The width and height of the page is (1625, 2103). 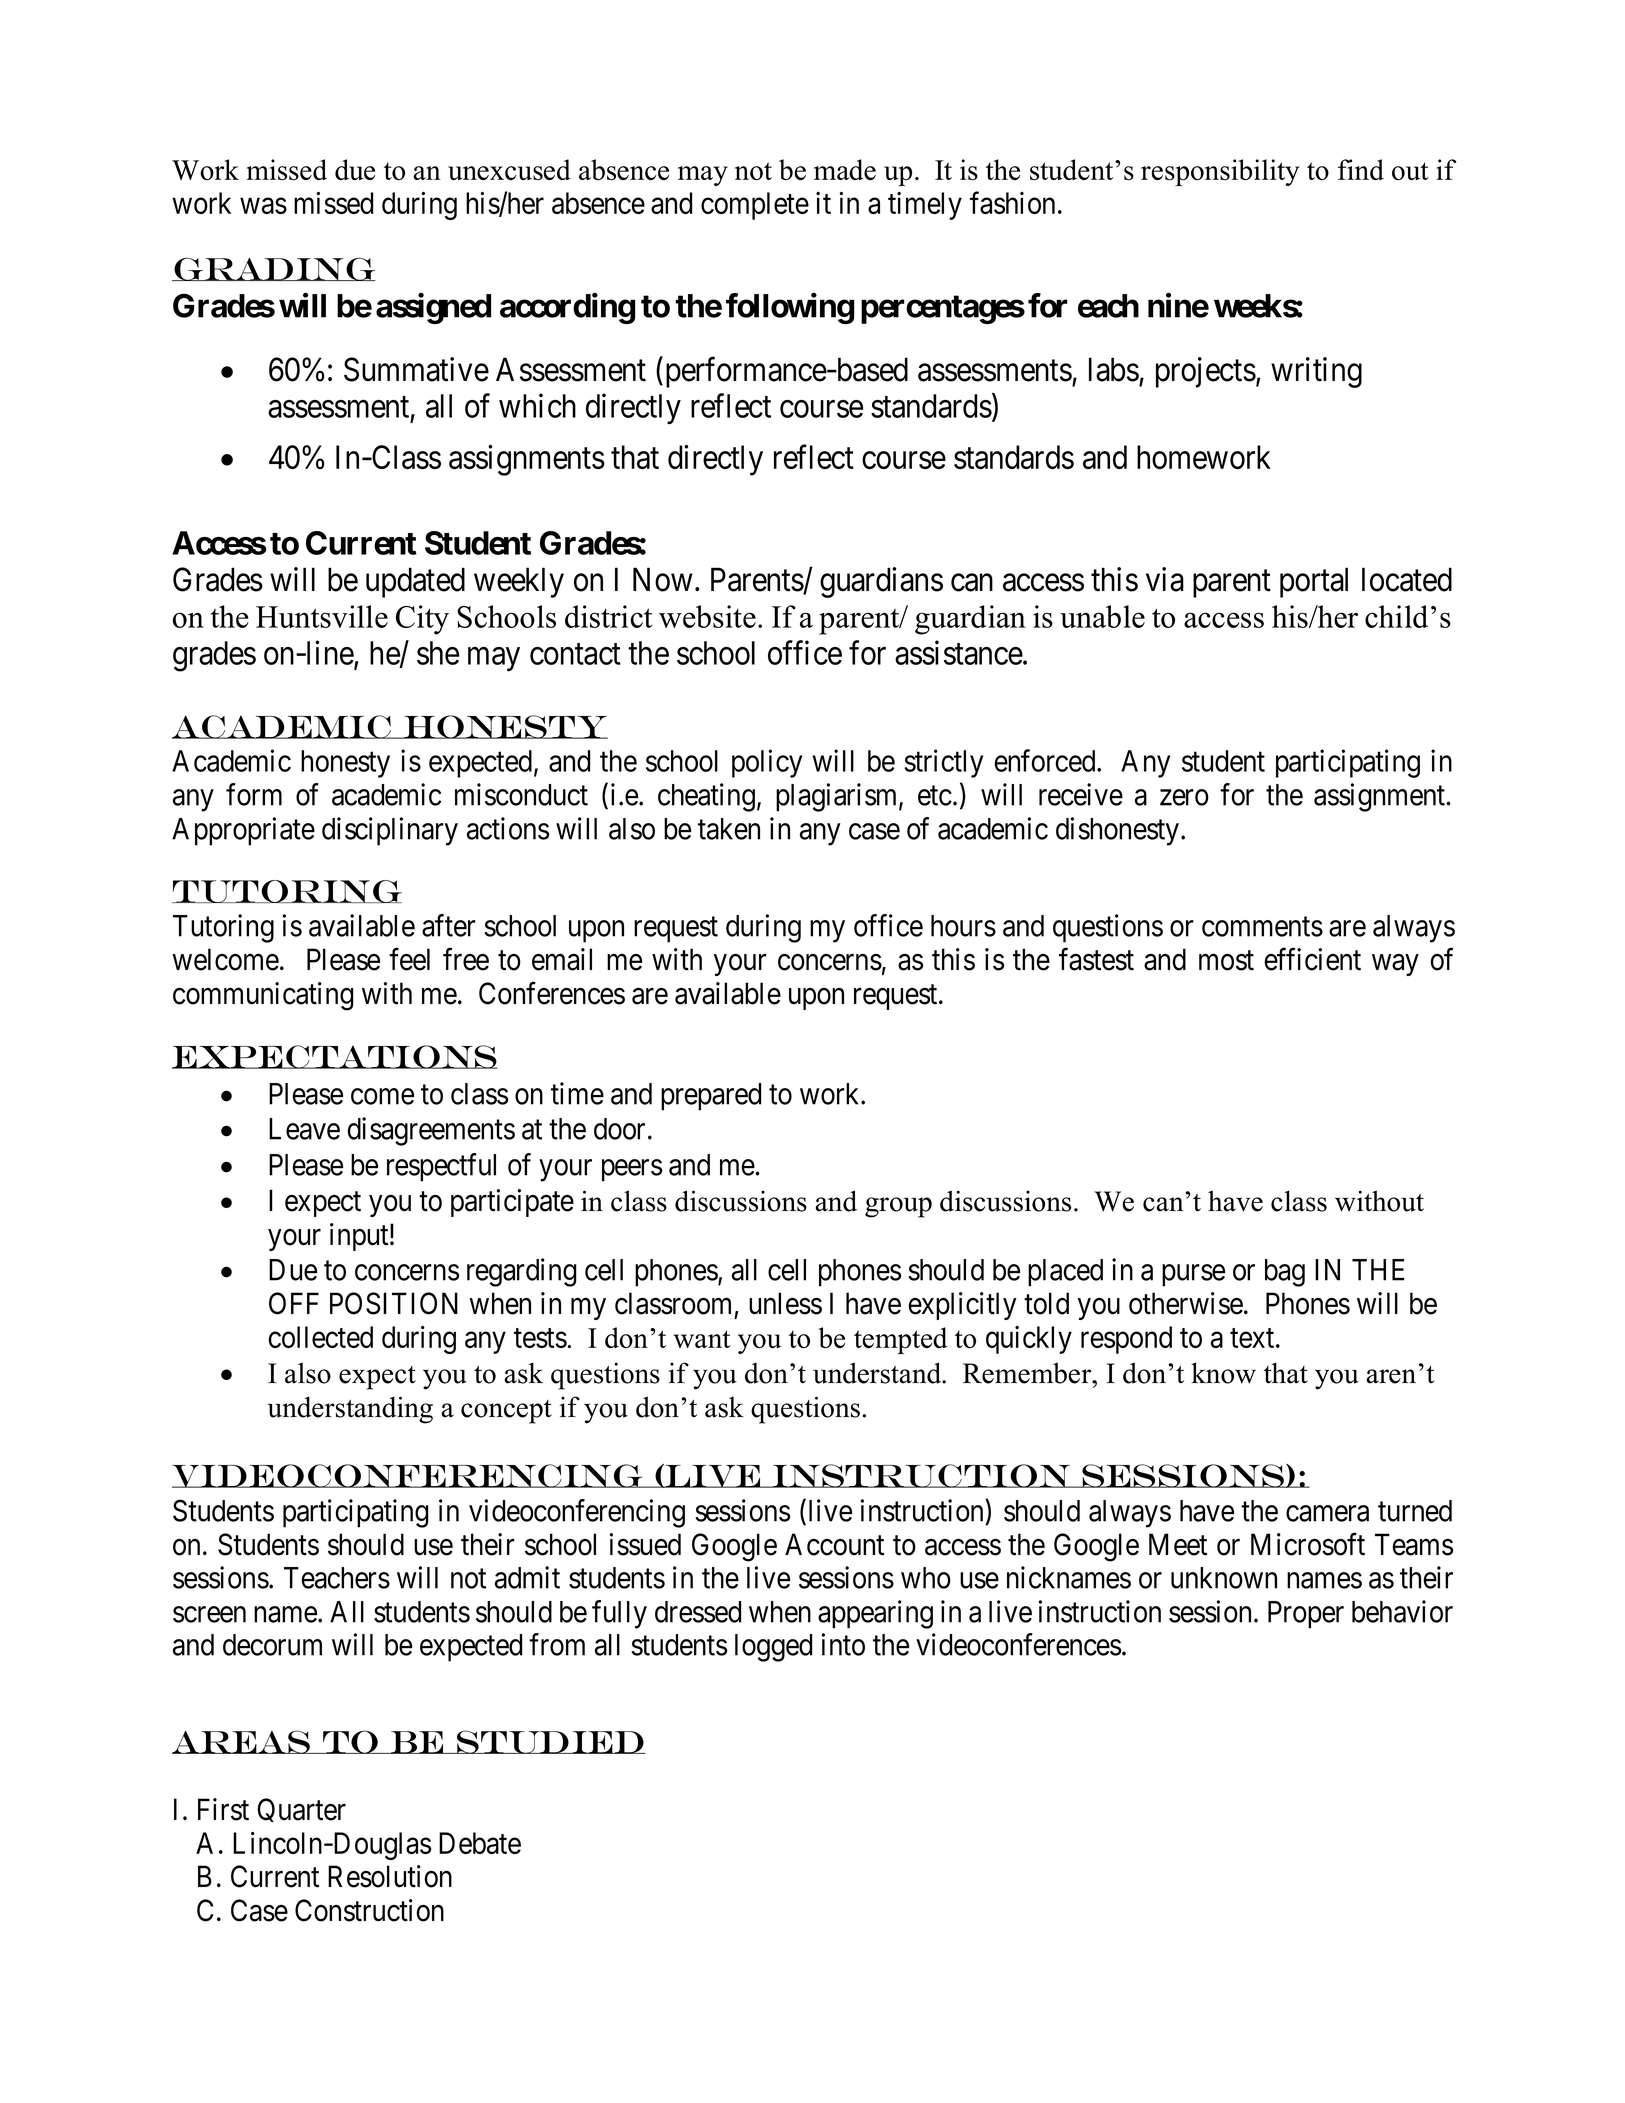 I want to click on Resolution, so click(x=390, y=1876).
